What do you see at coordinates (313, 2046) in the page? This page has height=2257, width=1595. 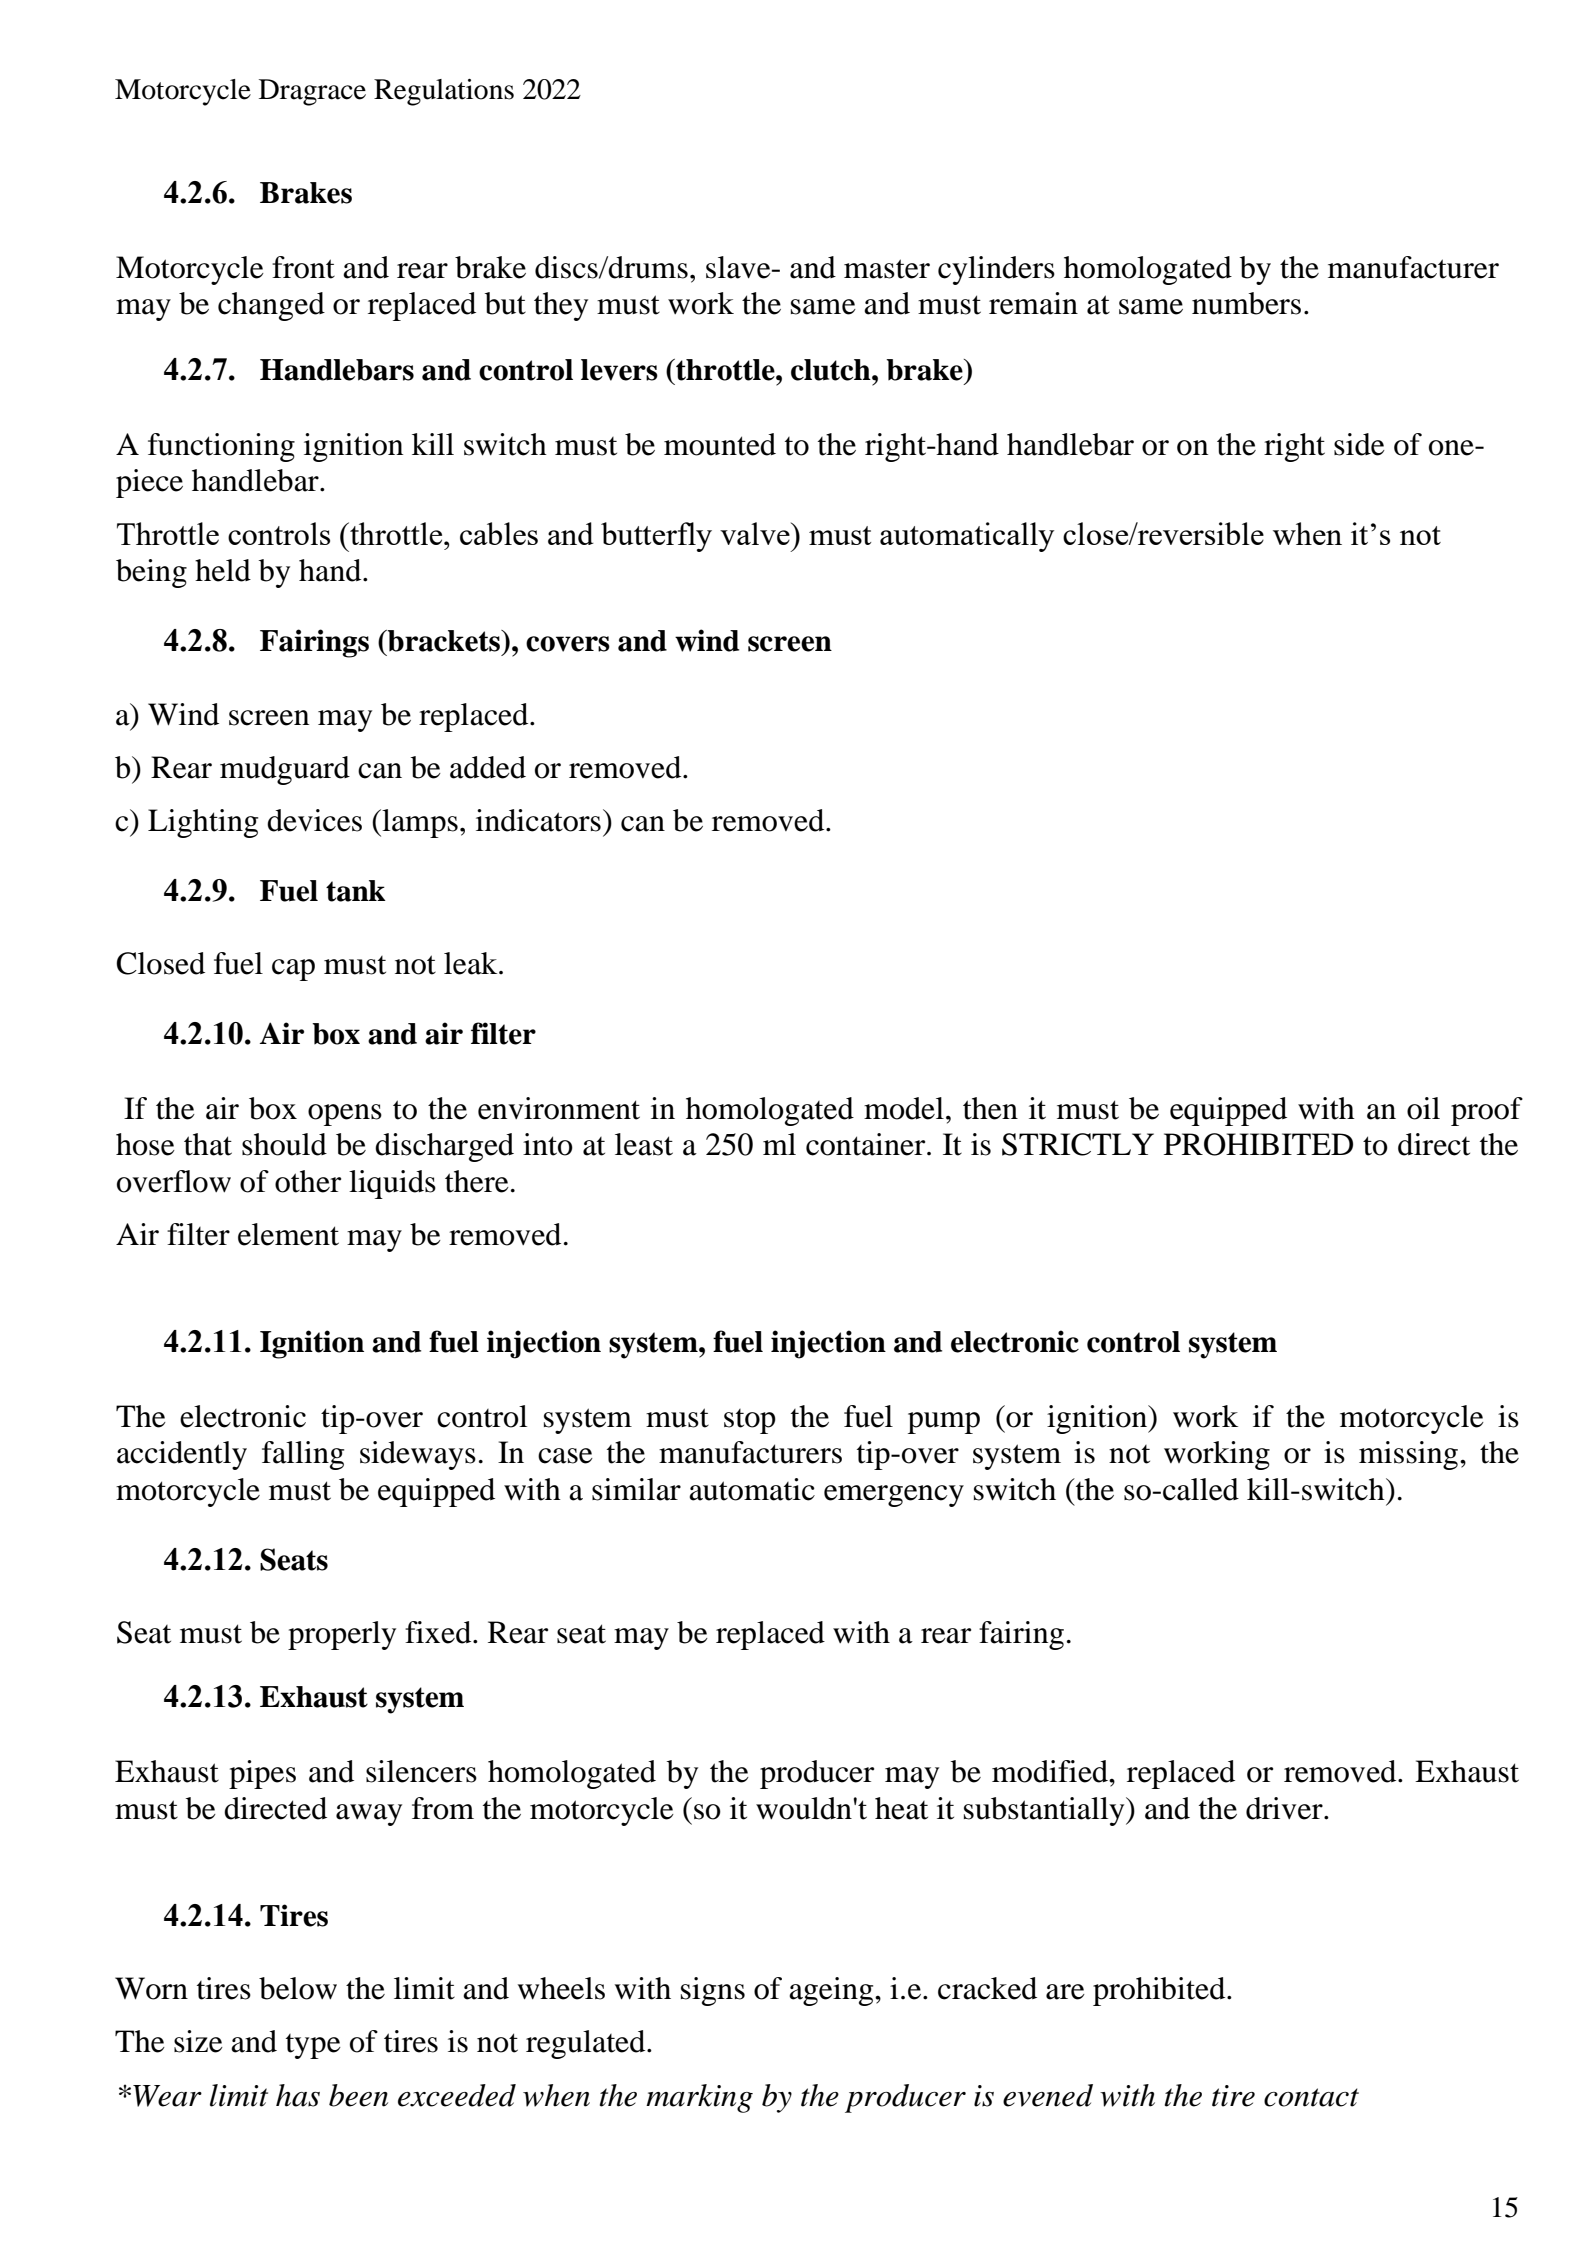 I see `type` at bounding box center [313, 2046].
